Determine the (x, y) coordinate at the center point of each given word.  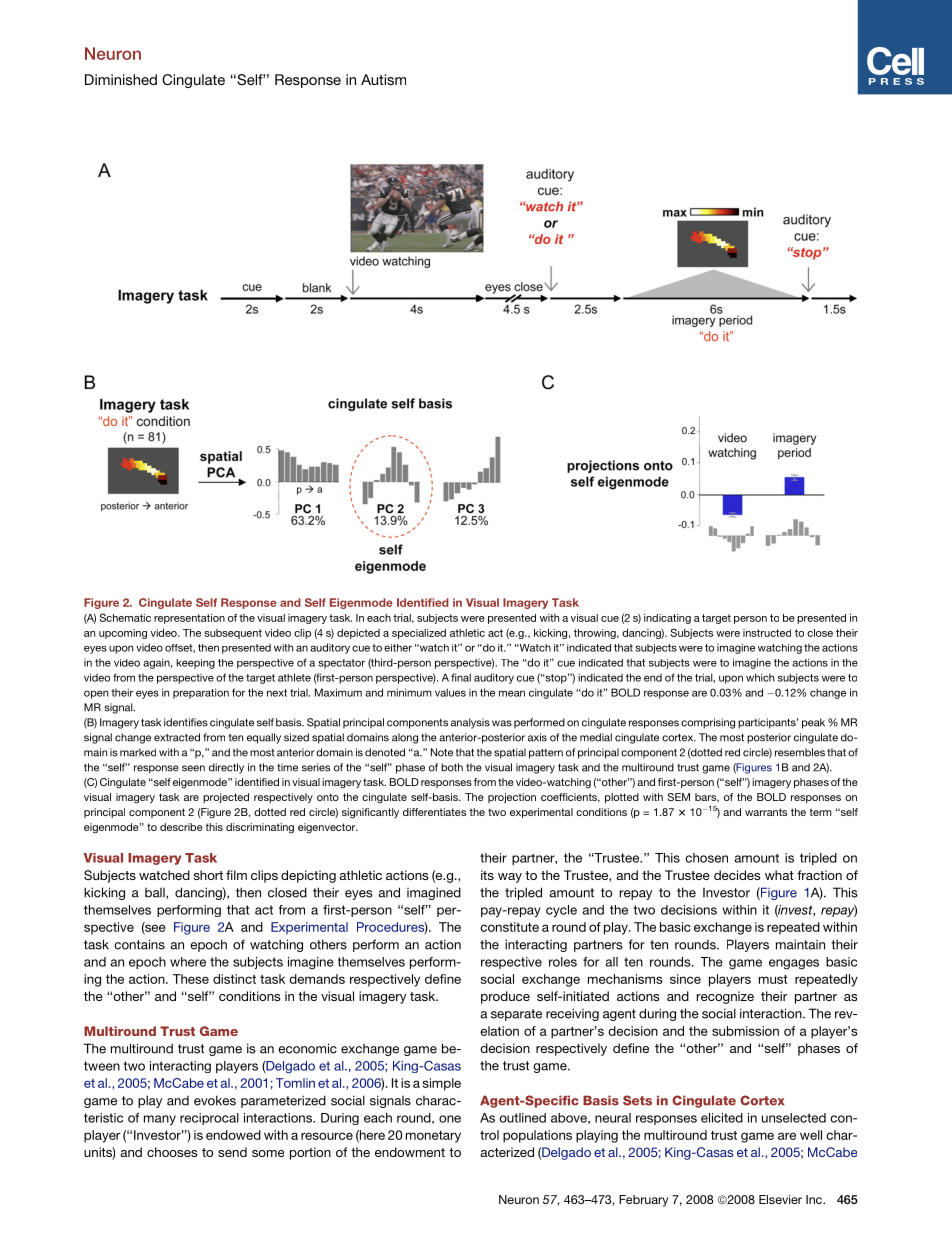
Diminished (121, 79)
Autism (383, 79)
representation (189, 619)
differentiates (434, 812)
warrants (766, 812)
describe (181, 827)
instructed (767, 633)
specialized (419, 634)
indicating (667, 619)
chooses (172, 1152)
